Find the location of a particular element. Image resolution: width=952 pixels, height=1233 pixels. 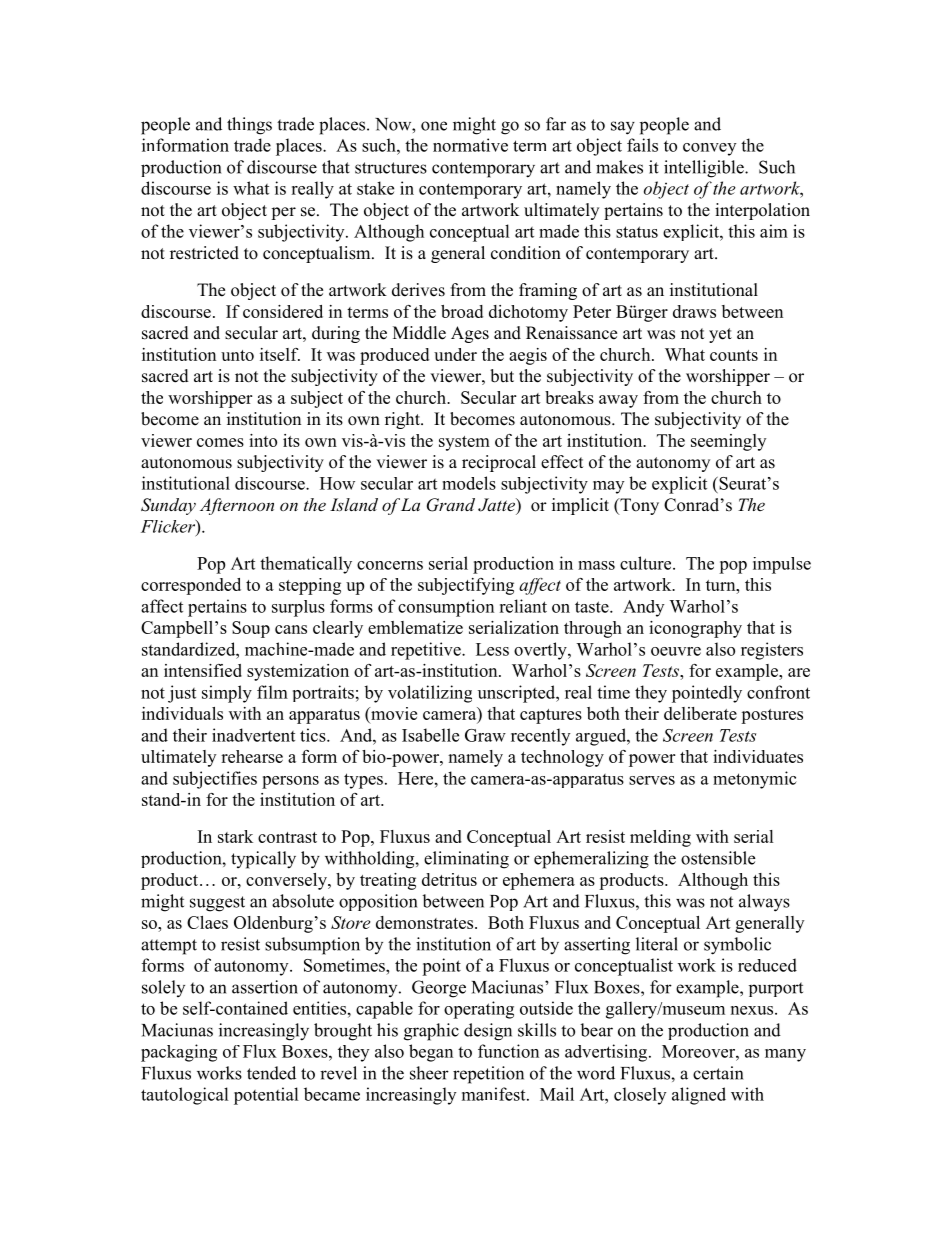

eliminating is located at coordinates (466, 860).
